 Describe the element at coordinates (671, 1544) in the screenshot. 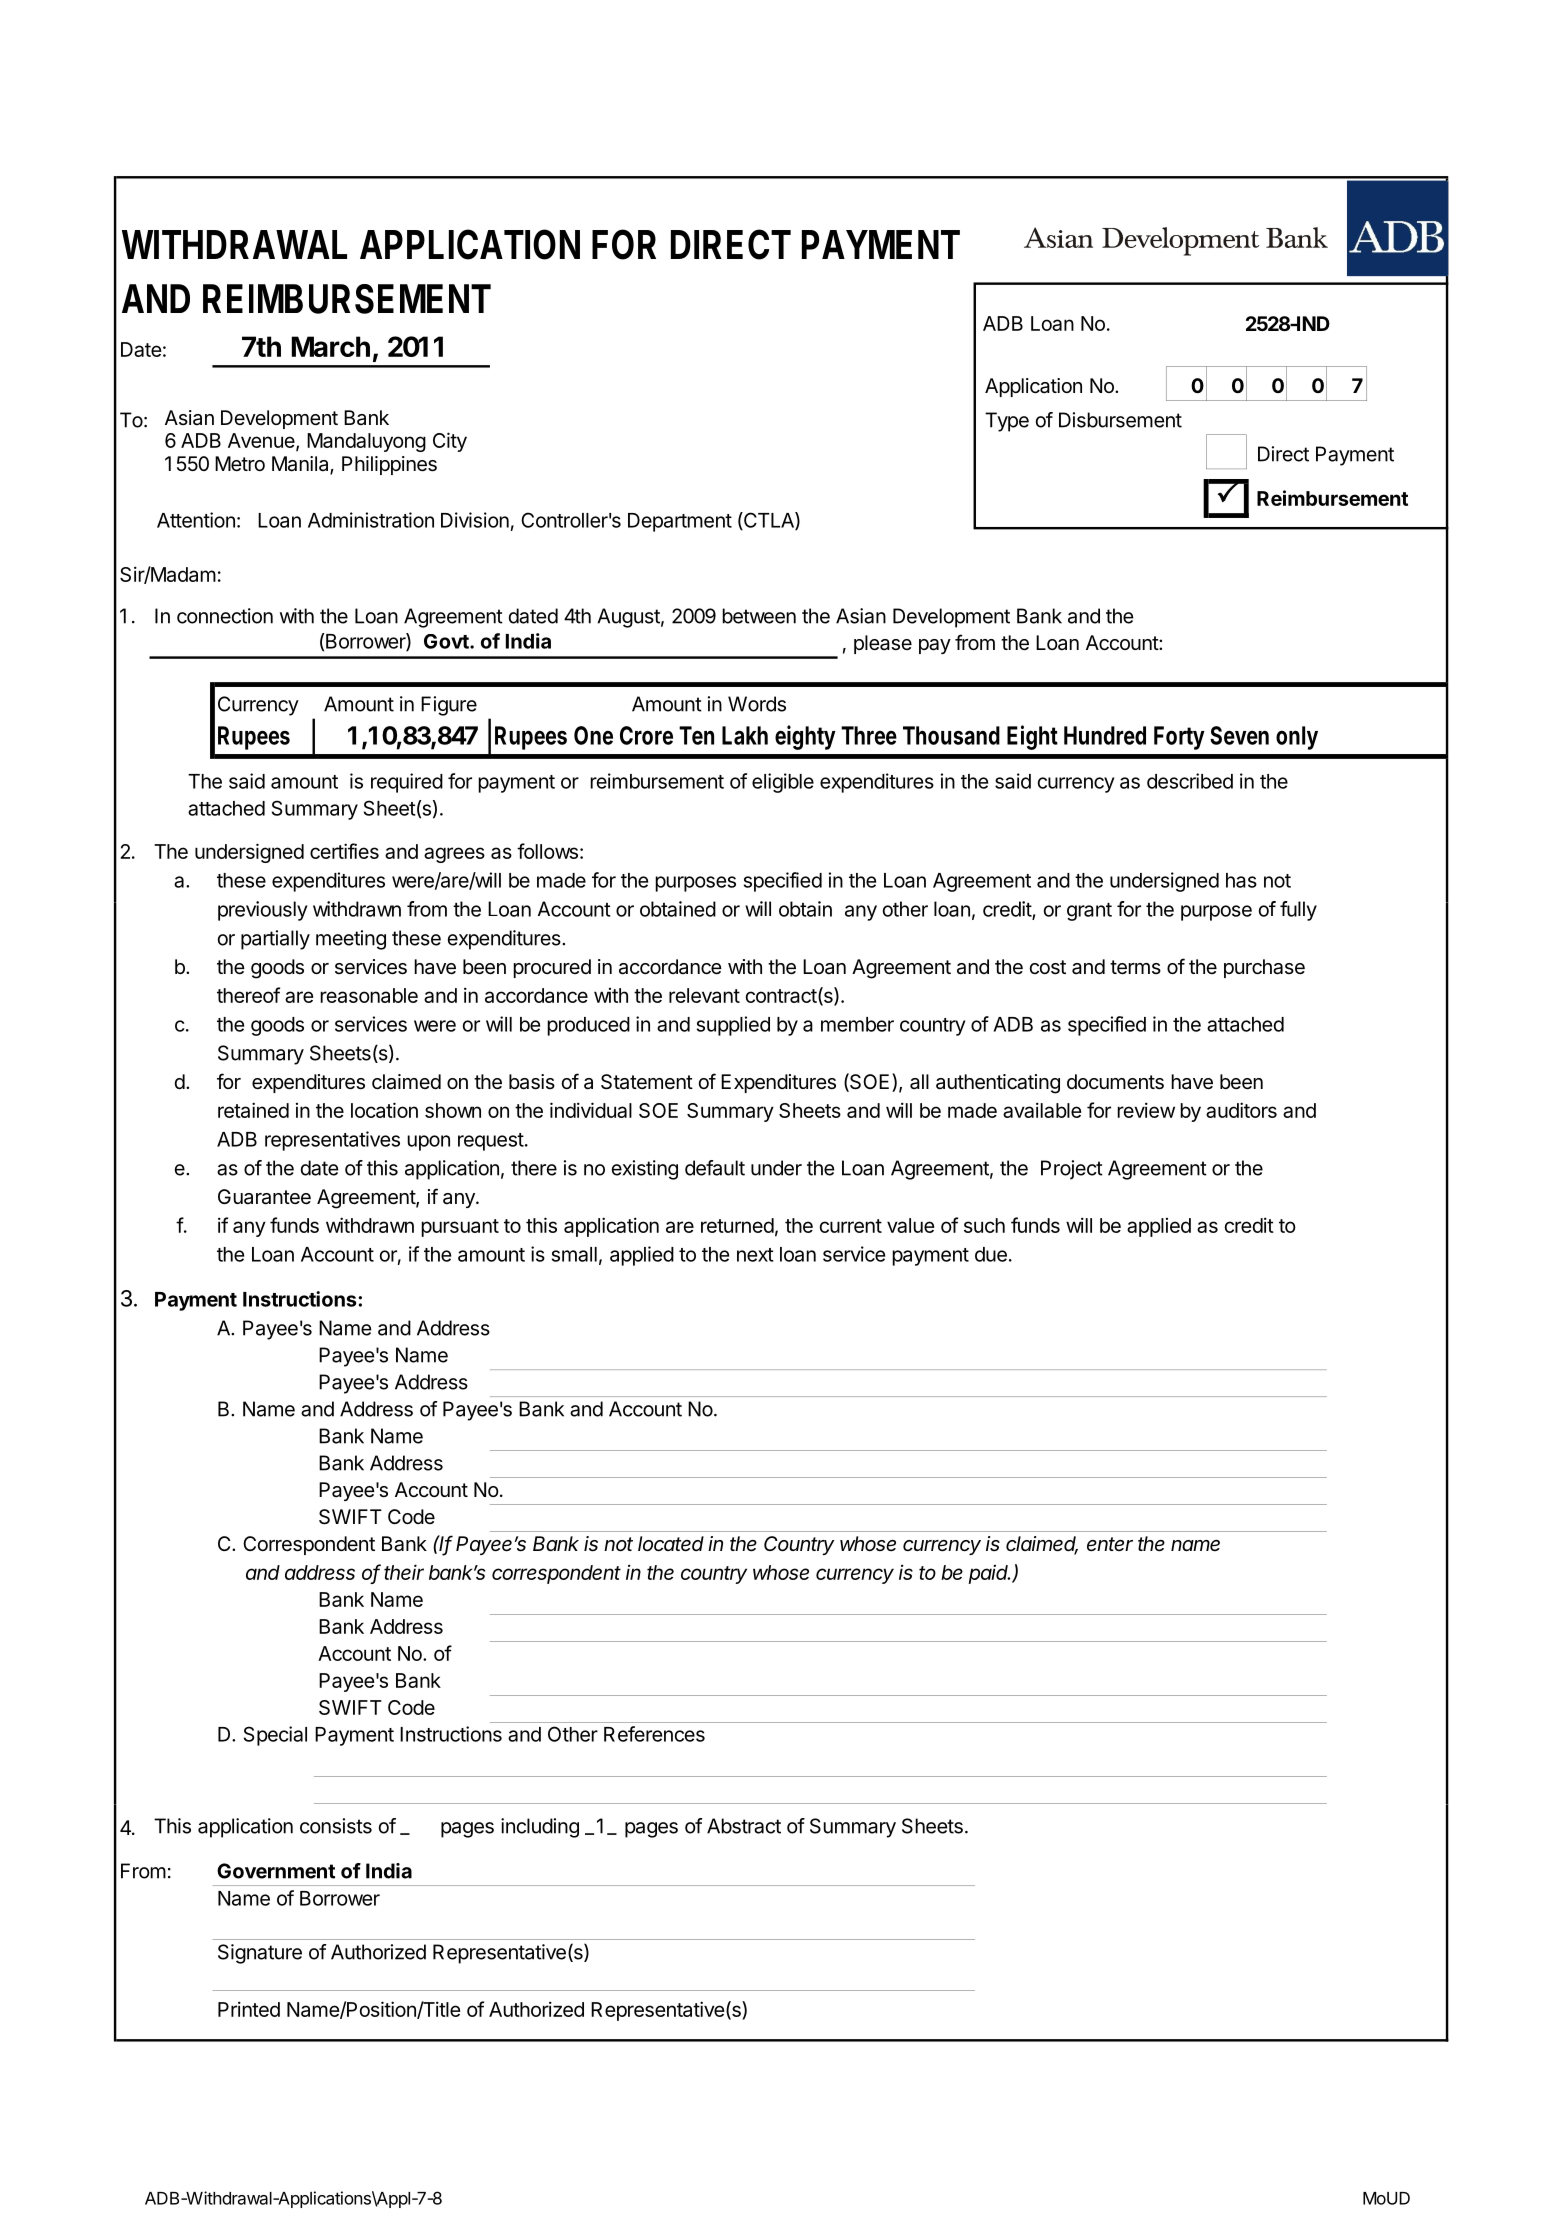

I see `located` at that location.
